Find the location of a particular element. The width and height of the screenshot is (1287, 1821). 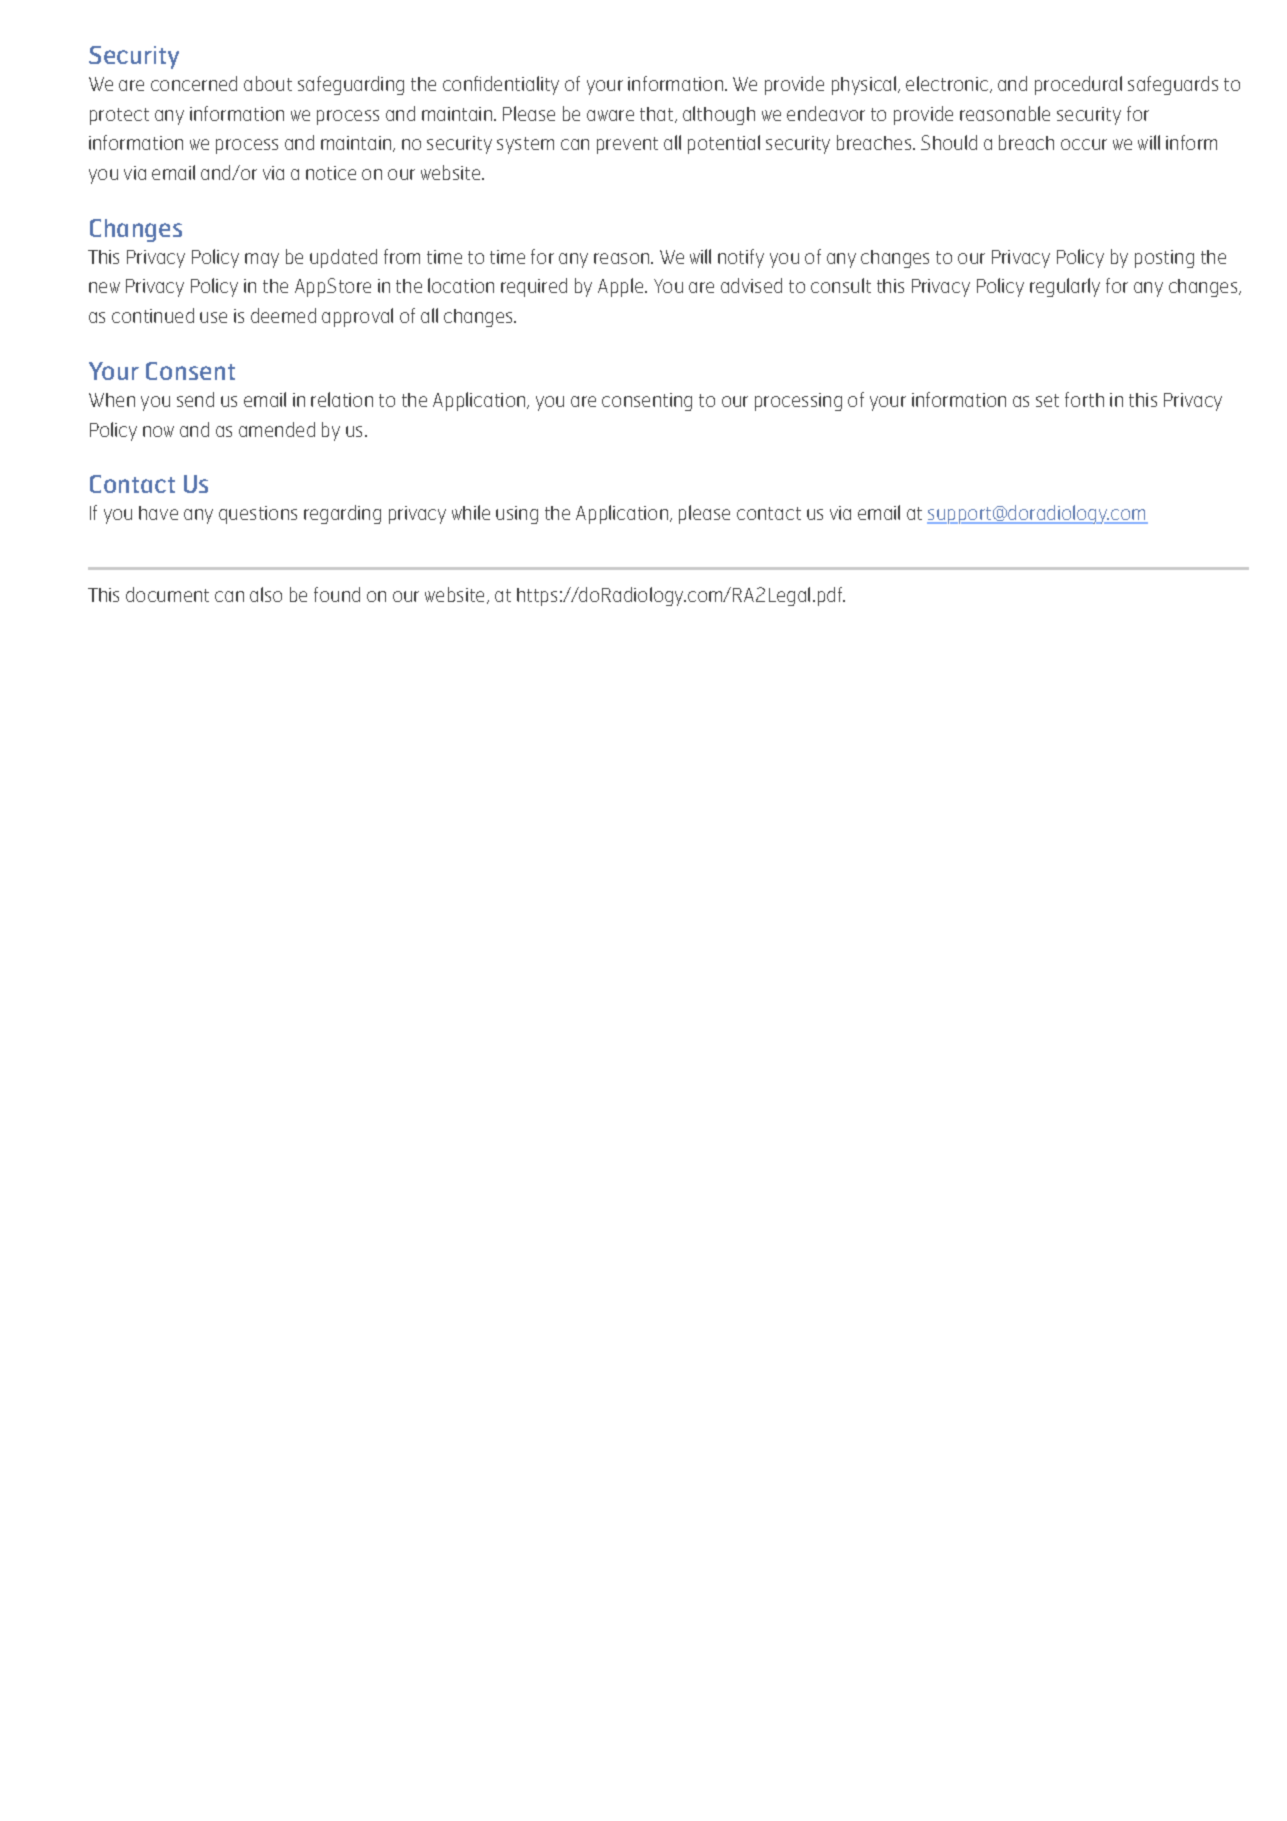

about is located at coordinates (268, 83).
